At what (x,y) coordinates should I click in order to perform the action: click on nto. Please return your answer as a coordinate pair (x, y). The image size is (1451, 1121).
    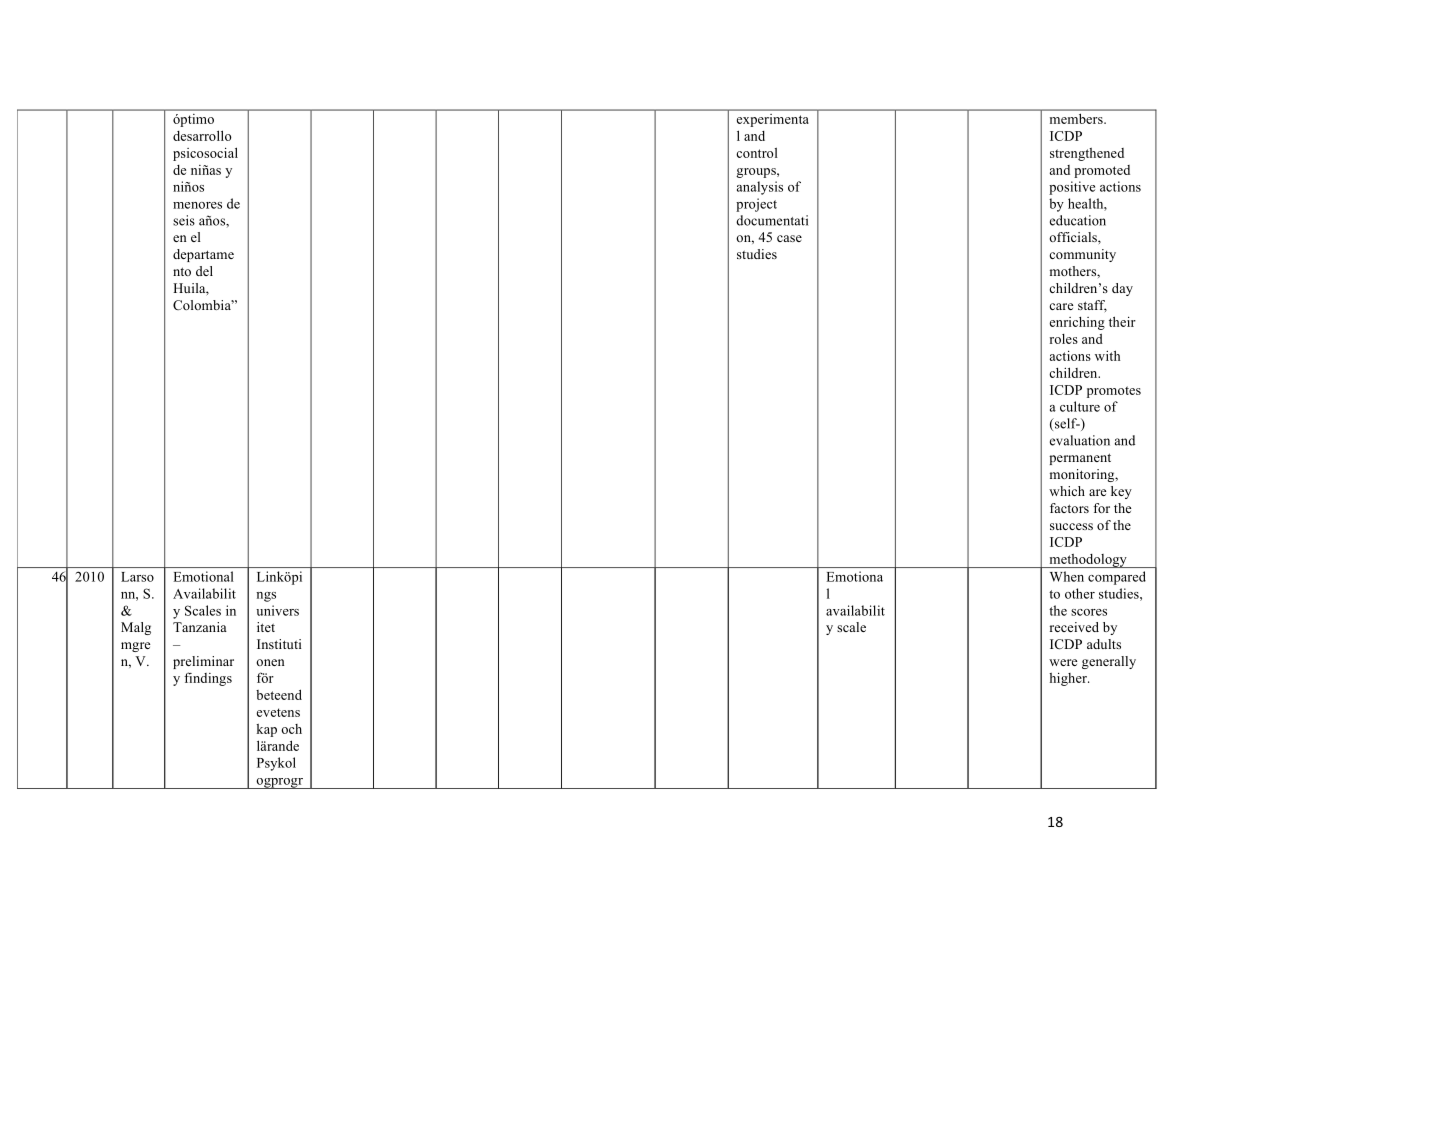
    Looking at the image, I should click on (182, 271).
